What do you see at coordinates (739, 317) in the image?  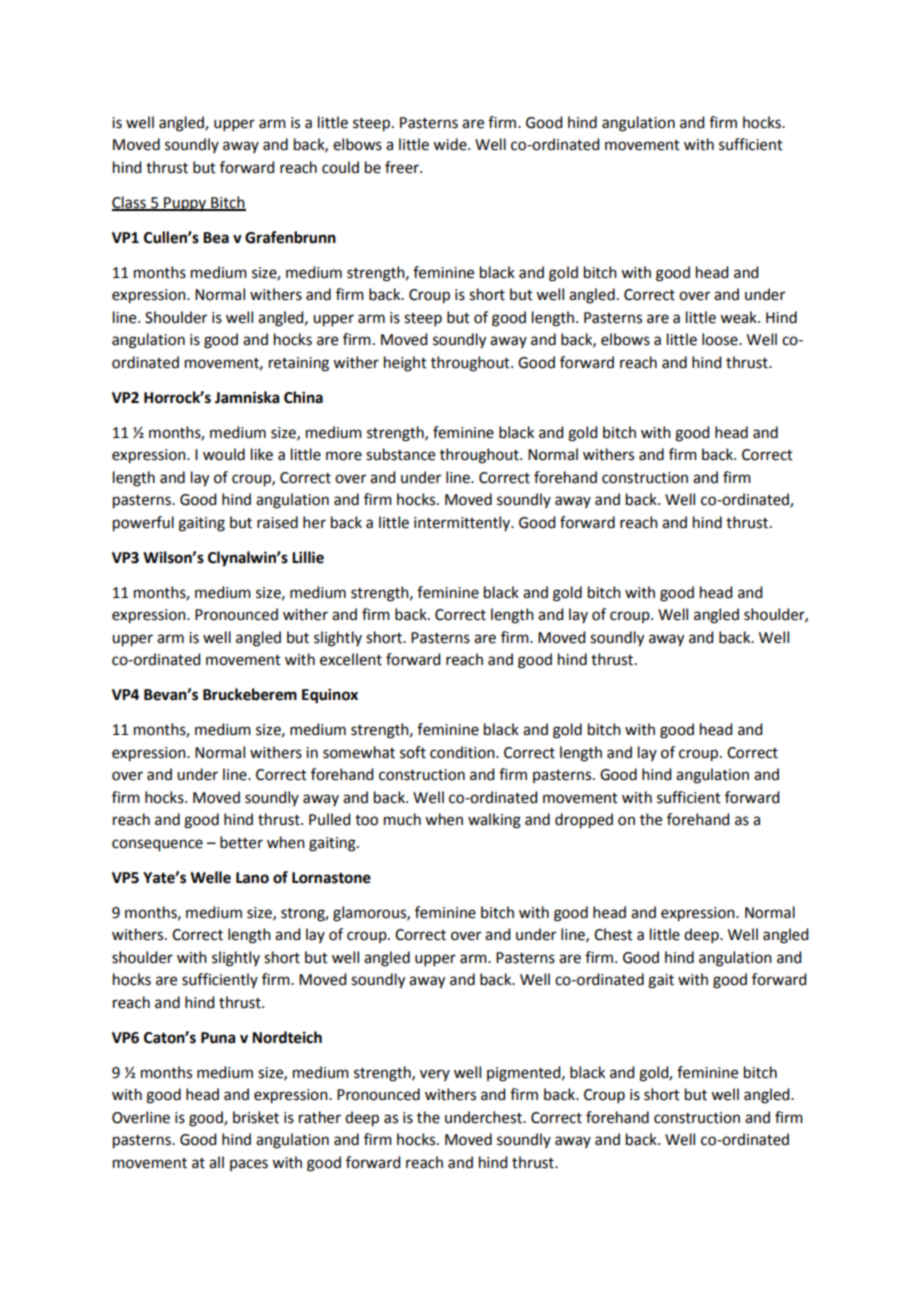 I see `weak` at bounding box center [739, 317].
